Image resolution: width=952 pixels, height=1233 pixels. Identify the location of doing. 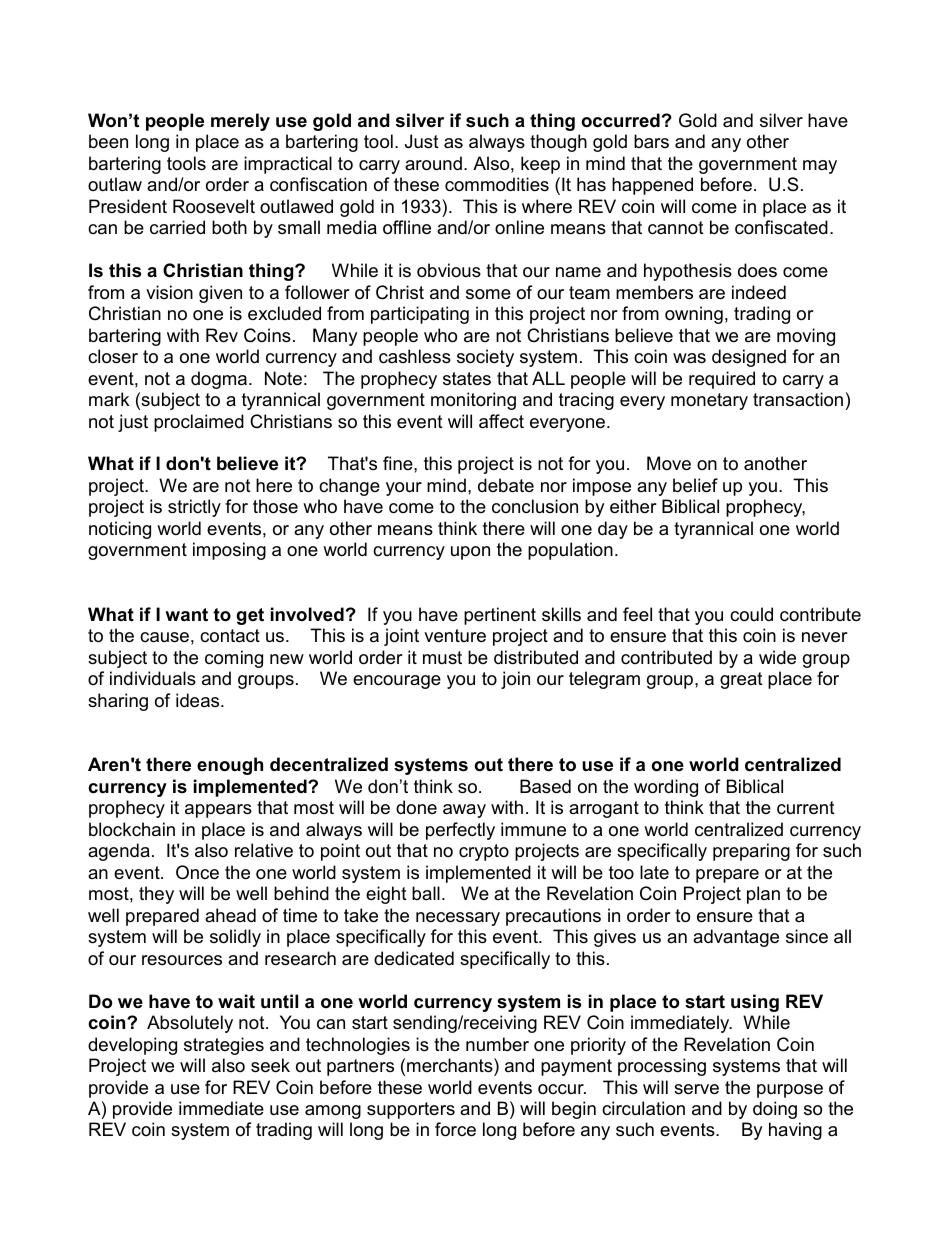
(775, 1110).
